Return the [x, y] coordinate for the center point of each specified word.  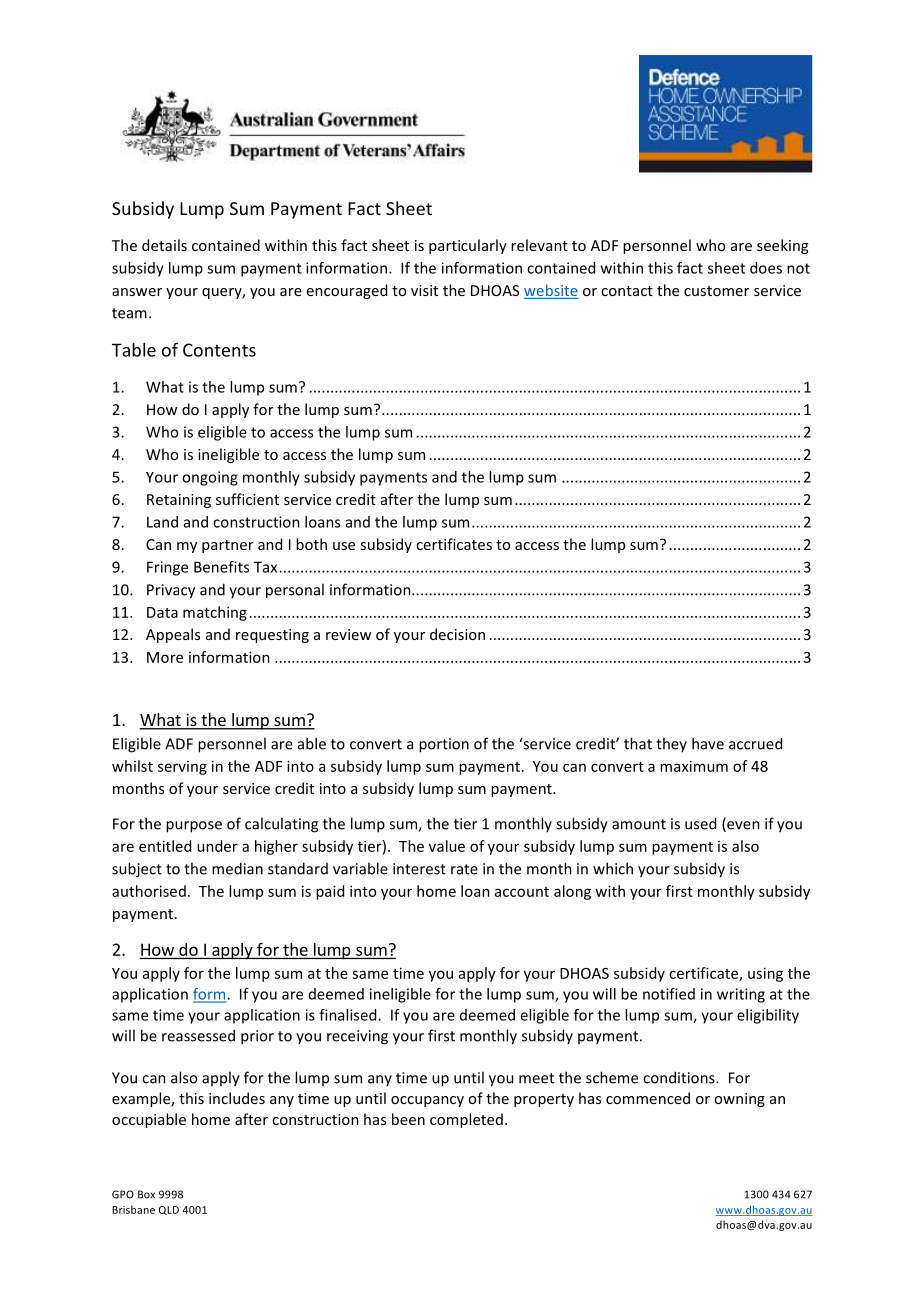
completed [466, 1120]
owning [739, 1100]
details [164, 245]
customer [716, 291]
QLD [169, 1210]
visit [424, 290]
